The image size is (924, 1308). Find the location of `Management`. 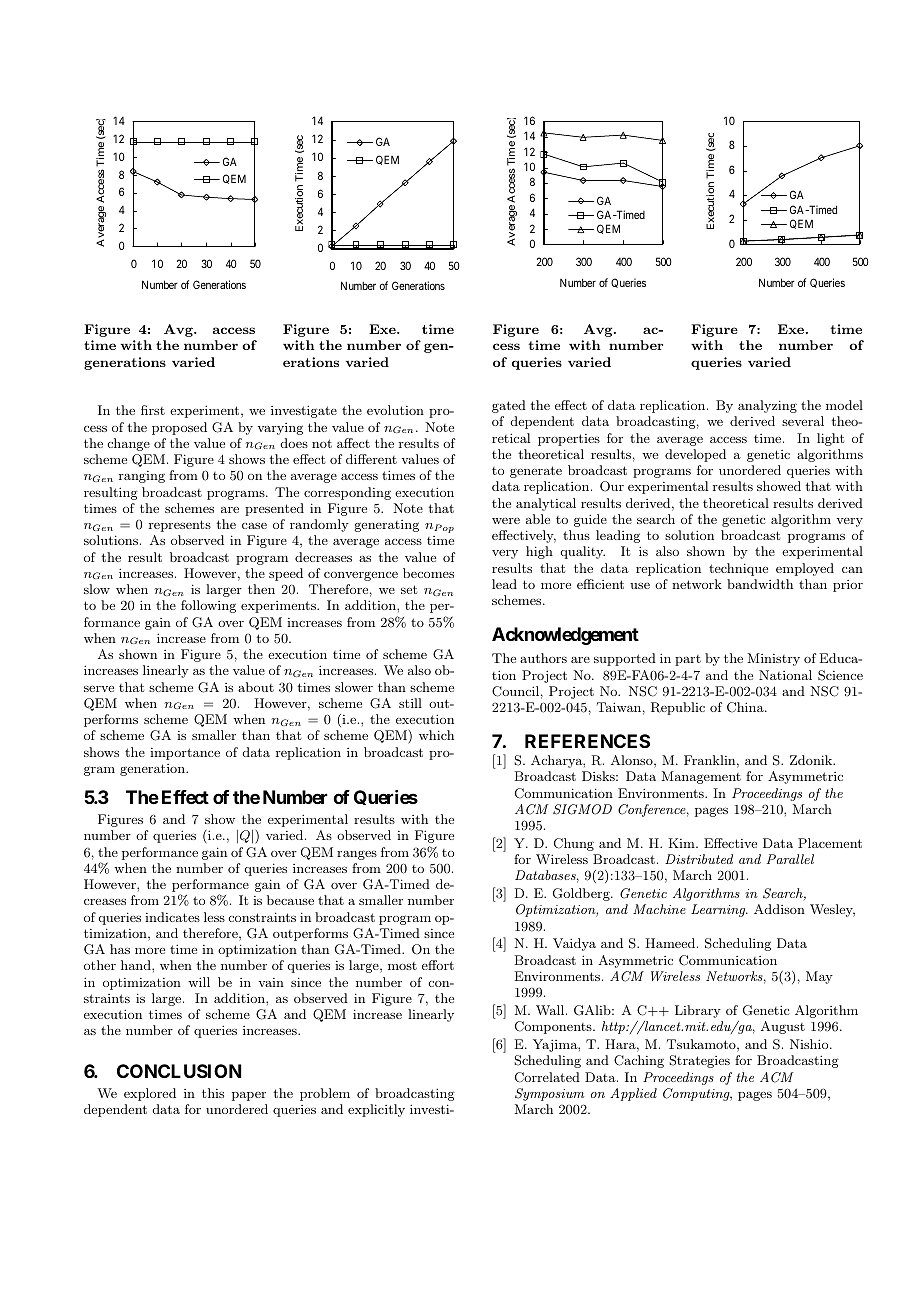

Management is located at coordinates (701, 777).
